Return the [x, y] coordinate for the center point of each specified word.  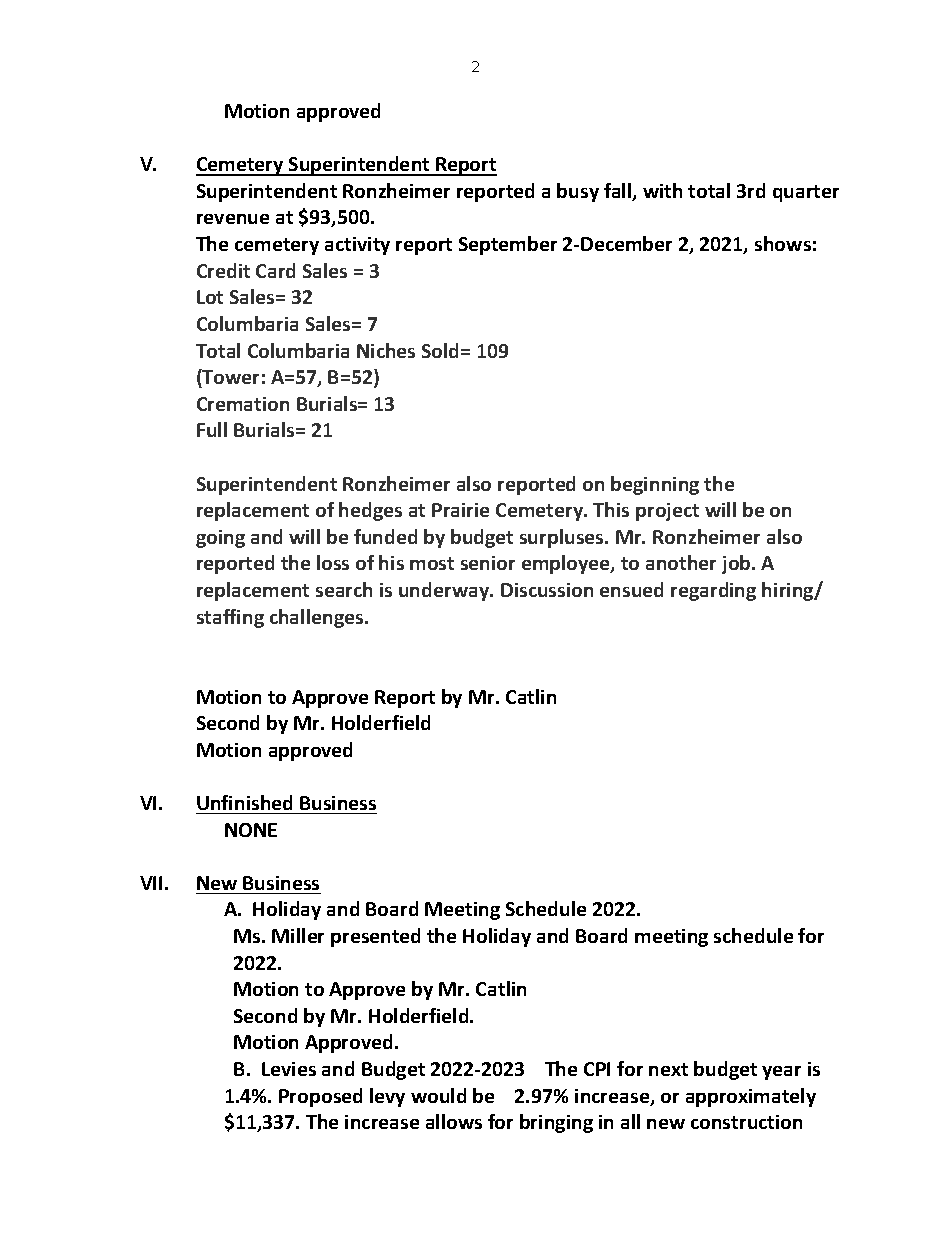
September [508, 245]
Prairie [460, 510]
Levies [289, 1069]
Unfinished [244, 802]
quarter [806, 193]
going [220, 539]
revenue [233, 219]
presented [375, 937]
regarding [713, 591]
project [667, 512]
